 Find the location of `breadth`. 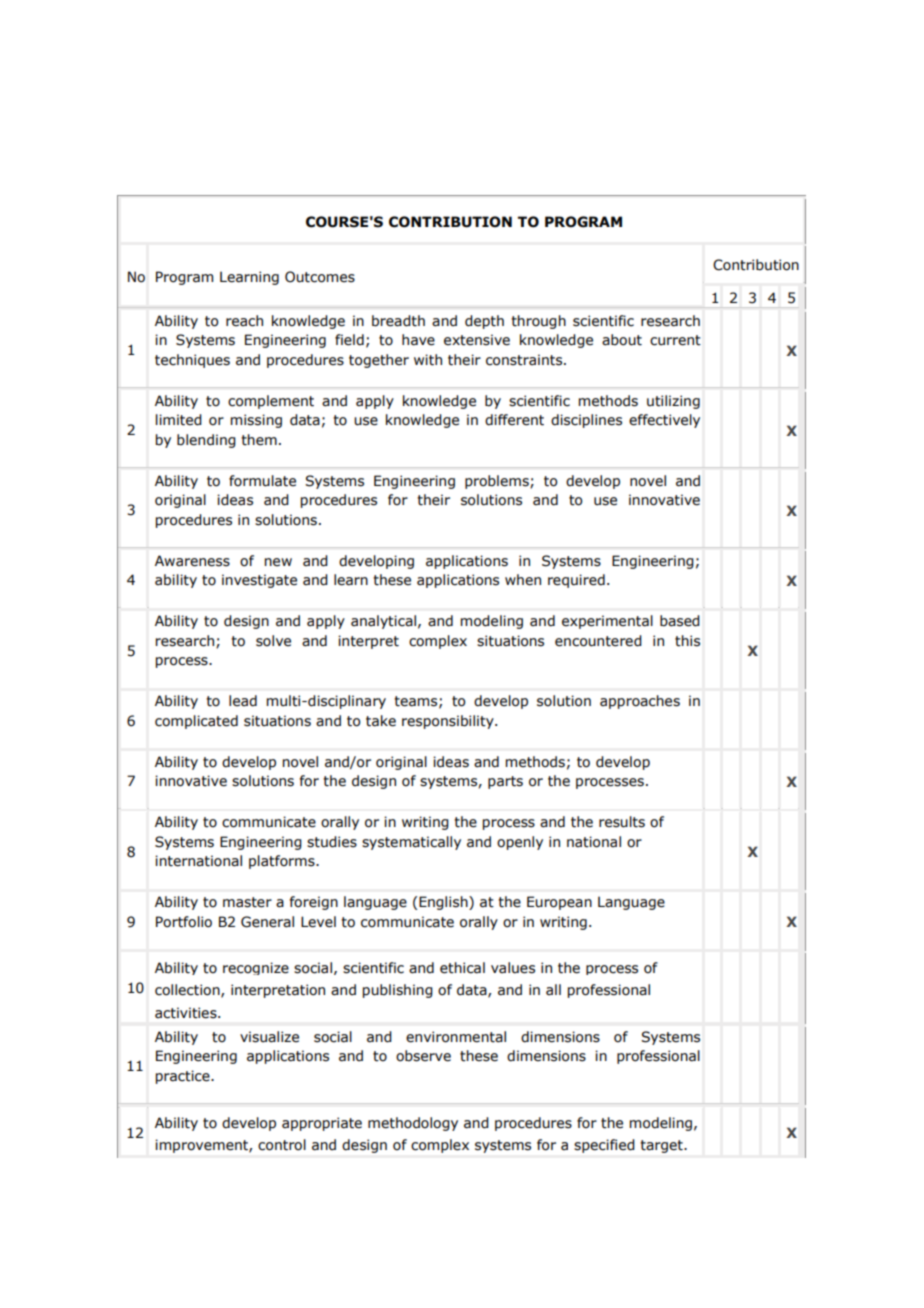

breadth is located at coordinates (398, 321).
